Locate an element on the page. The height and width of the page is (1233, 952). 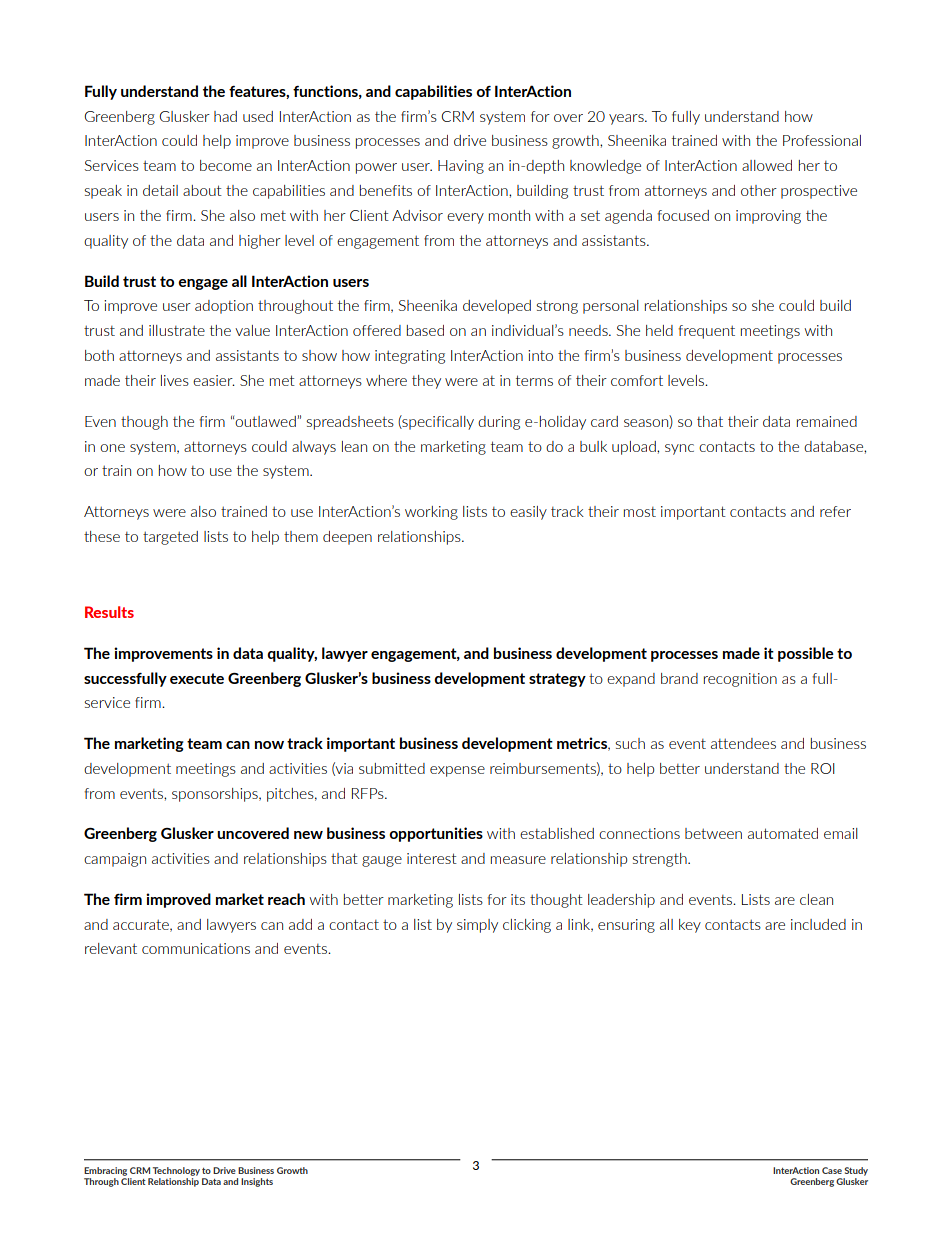
included is located at coordinates (818, 924).
